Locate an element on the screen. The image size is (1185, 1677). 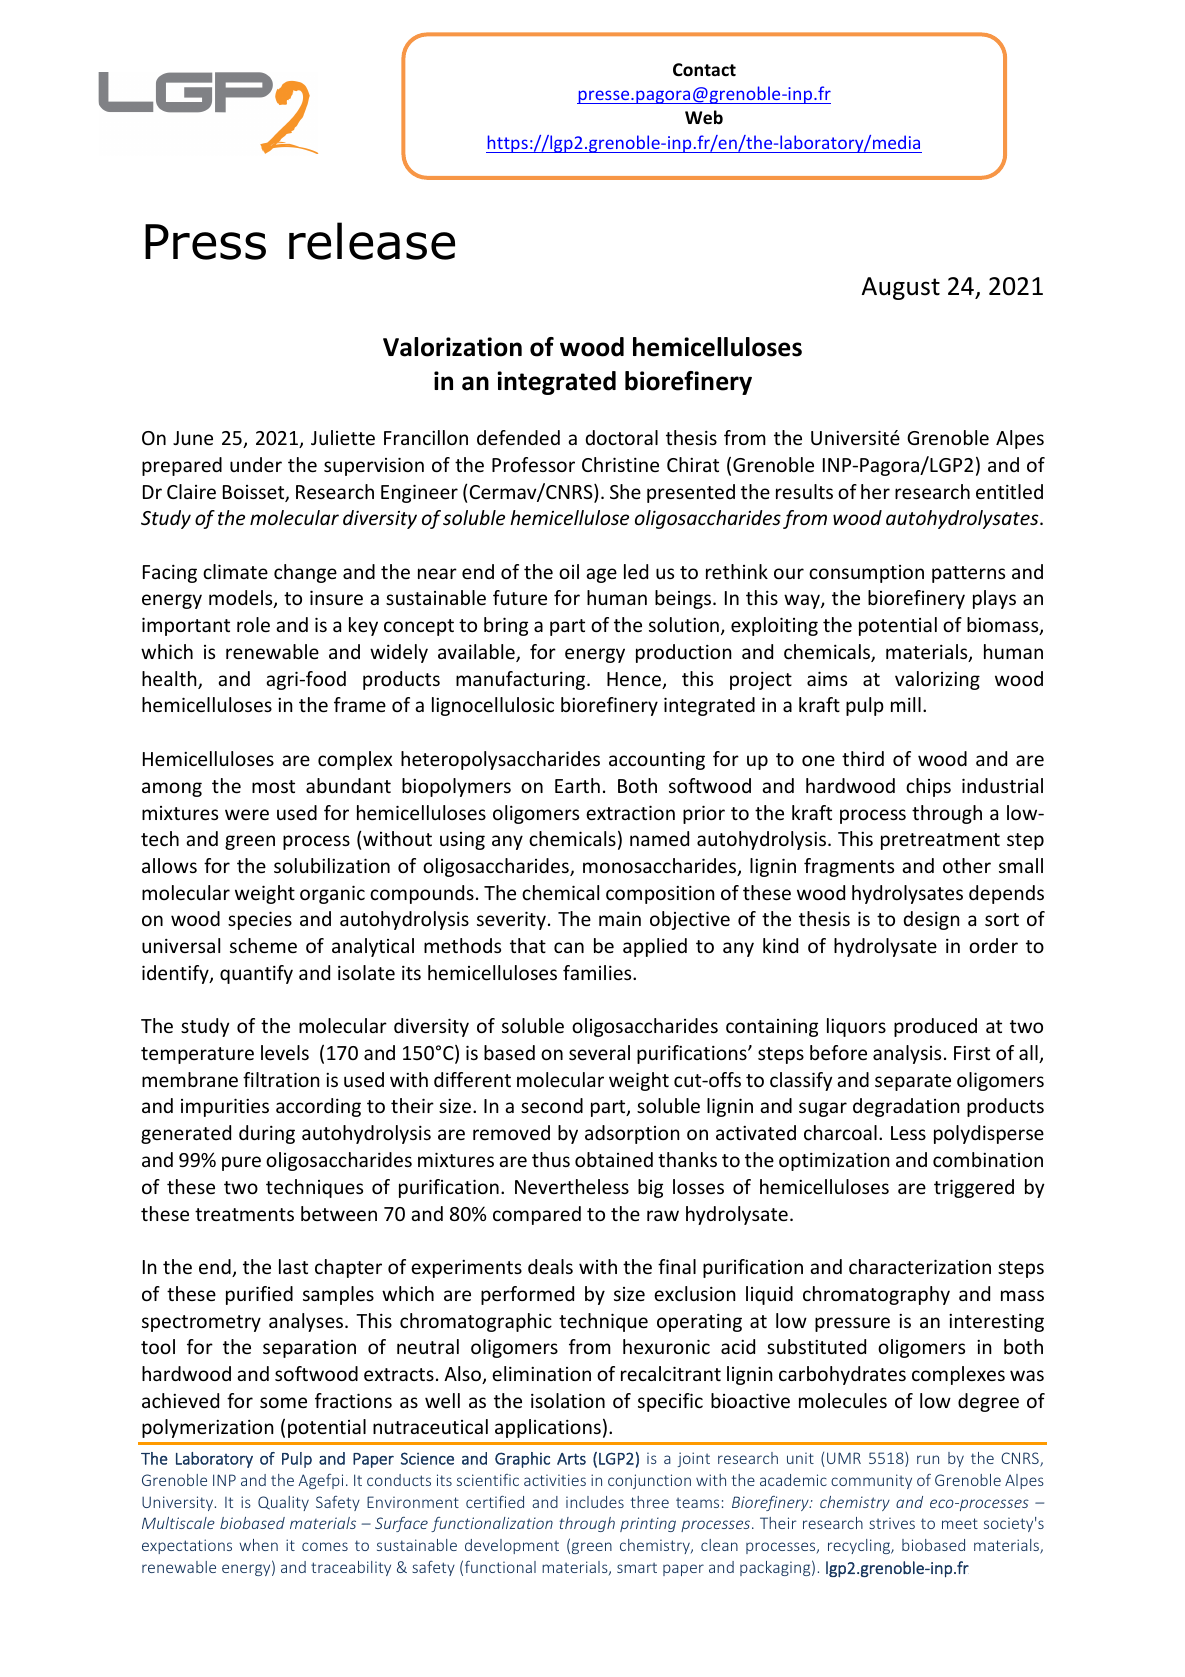
pretreatment is located at coordinates (940, 841).
